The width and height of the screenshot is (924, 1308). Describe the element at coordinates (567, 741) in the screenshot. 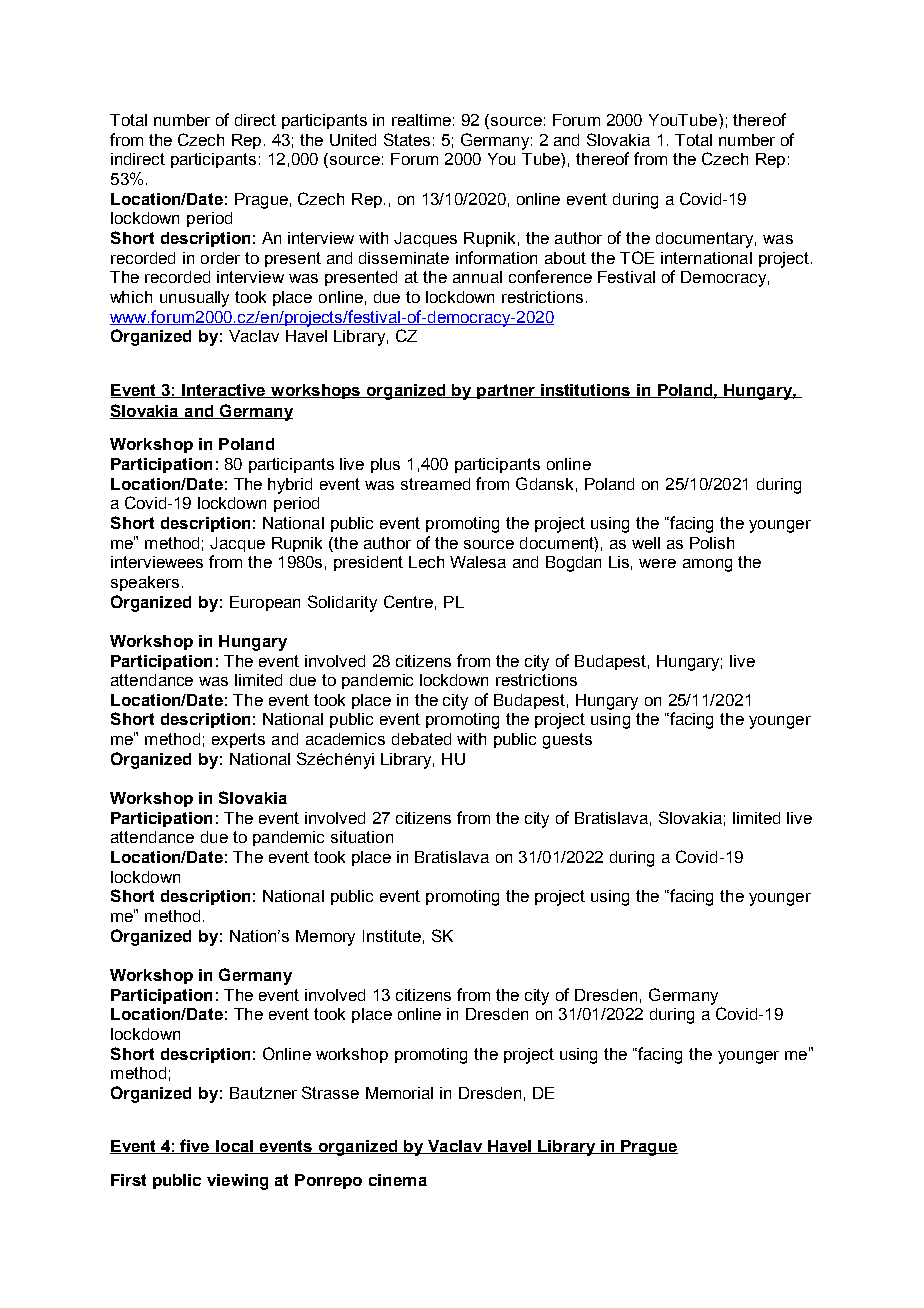

I see `guests` at that location.
